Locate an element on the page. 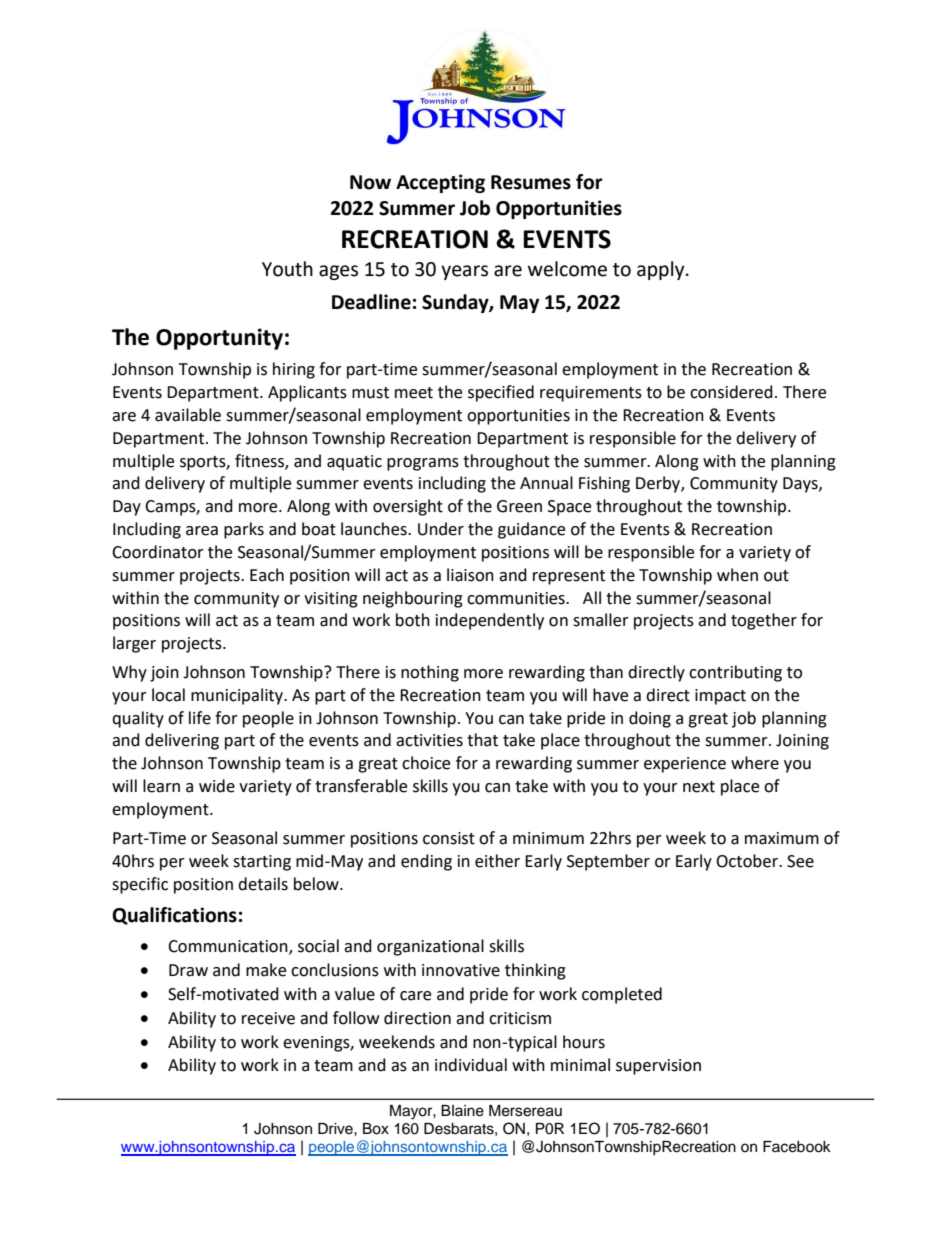 This page has width=952, height=1233. Drive is located at coordinates (336, 1129).
